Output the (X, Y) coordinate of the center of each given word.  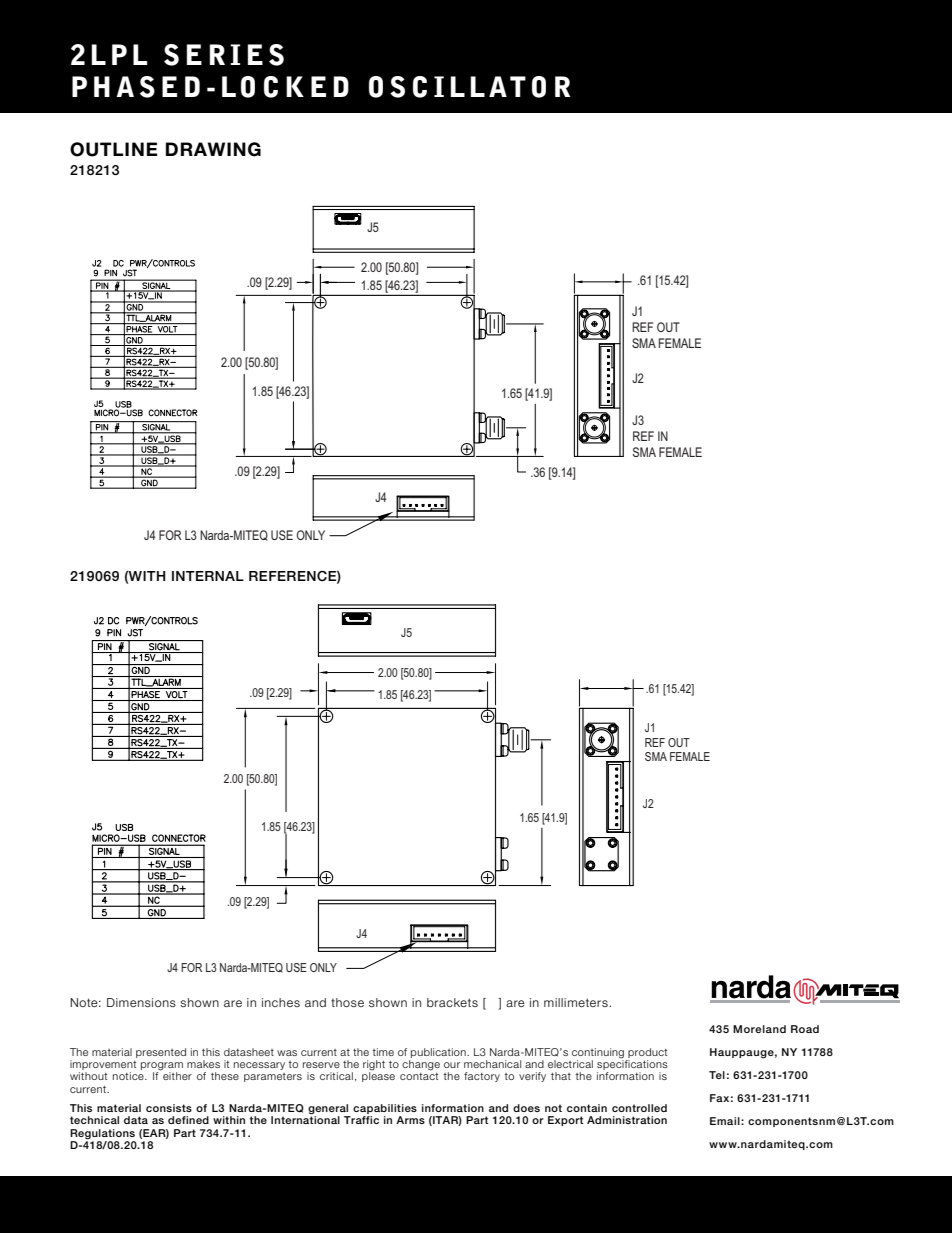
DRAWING (213, 149)
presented (161, 1053)
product (647, 1053)
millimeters (577, 1002)
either (177, 1076)
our (452, 1065)
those (347, 1002)
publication (439, 1053)
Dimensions (141, 1002)
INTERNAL (208, 576)
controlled (639, 1108)
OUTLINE (114, 149)
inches (281, 1002)
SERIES (224, 55)
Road (805, 1029)
